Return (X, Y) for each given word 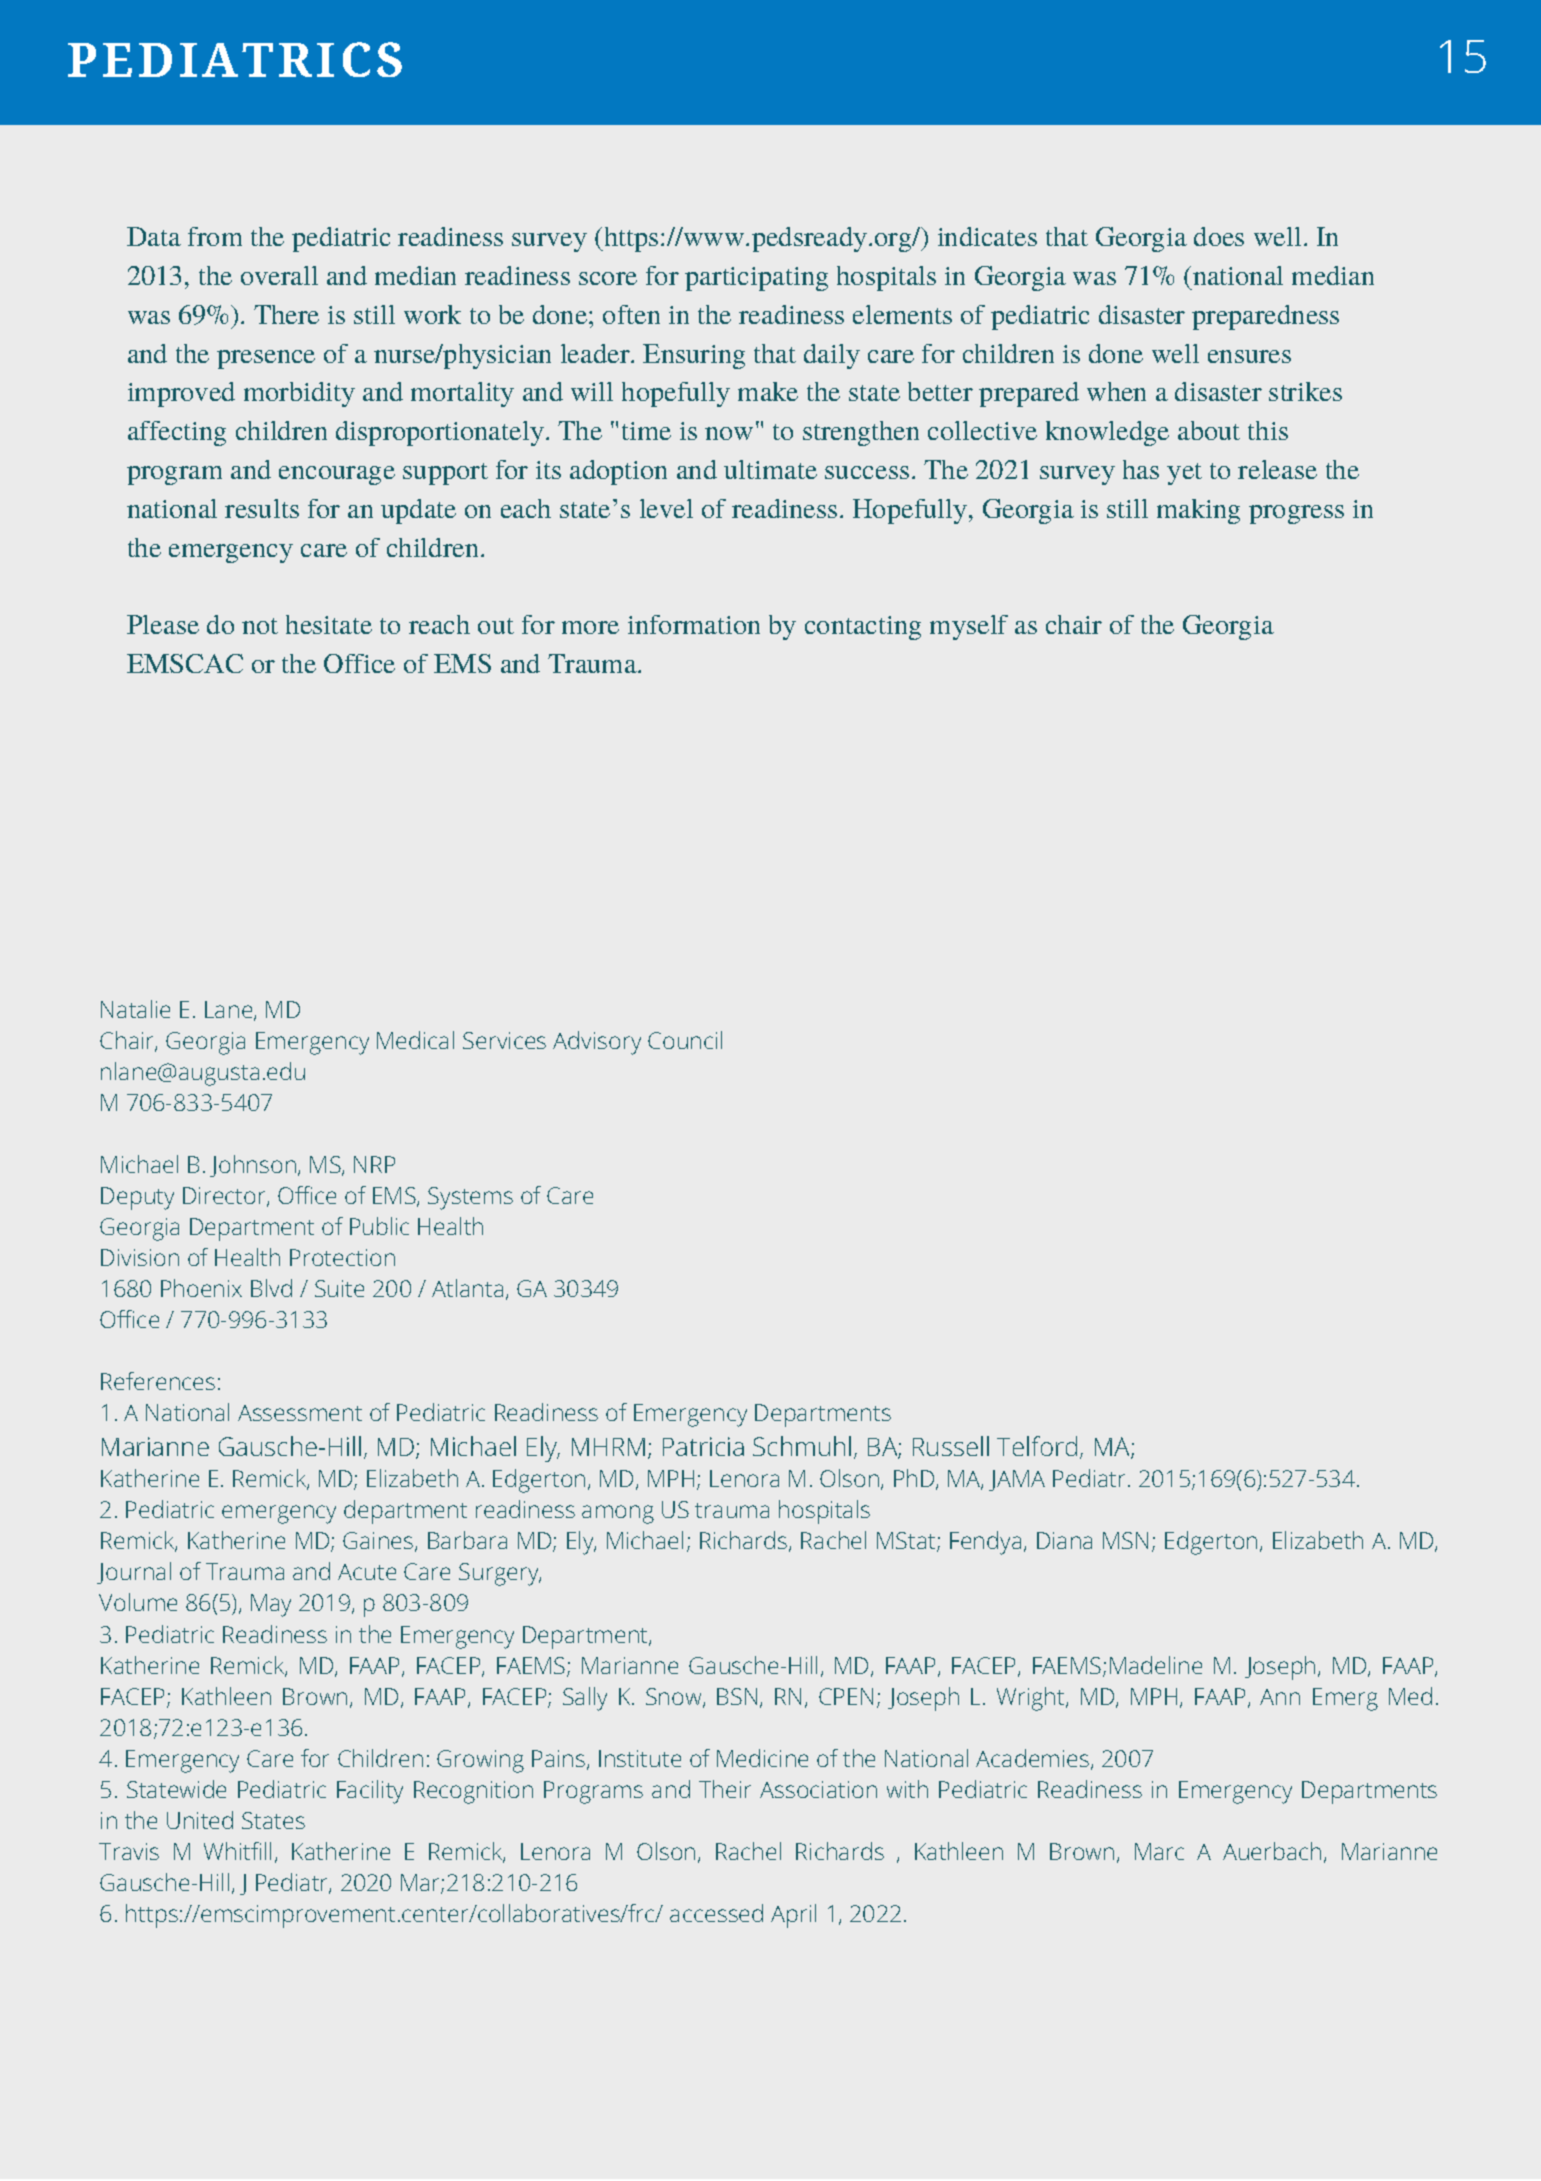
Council (685, 1040)
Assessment (300, 1413)
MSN (1125, 1540)
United (200, 1820)
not (260, 626)
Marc (1159, 1851)
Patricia (703, 1446)
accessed (716, 1913)
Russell (951, 1446)
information (694, 624)
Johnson (253, 1166)
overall (279, 275)
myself (969, 627)
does (1219, 236)
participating (756, 279)
